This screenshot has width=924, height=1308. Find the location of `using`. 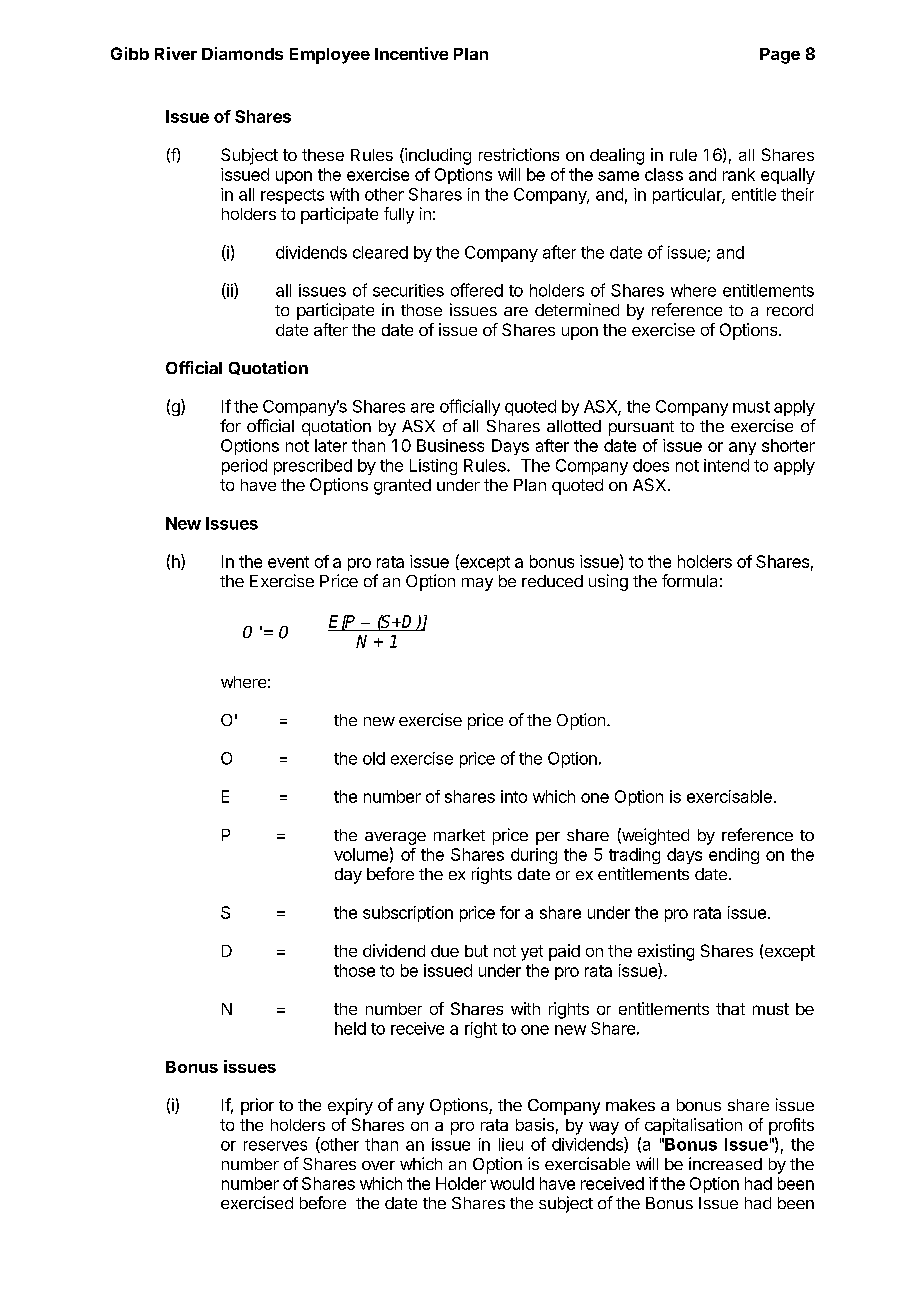

using is located at coordinates (608, 582).
